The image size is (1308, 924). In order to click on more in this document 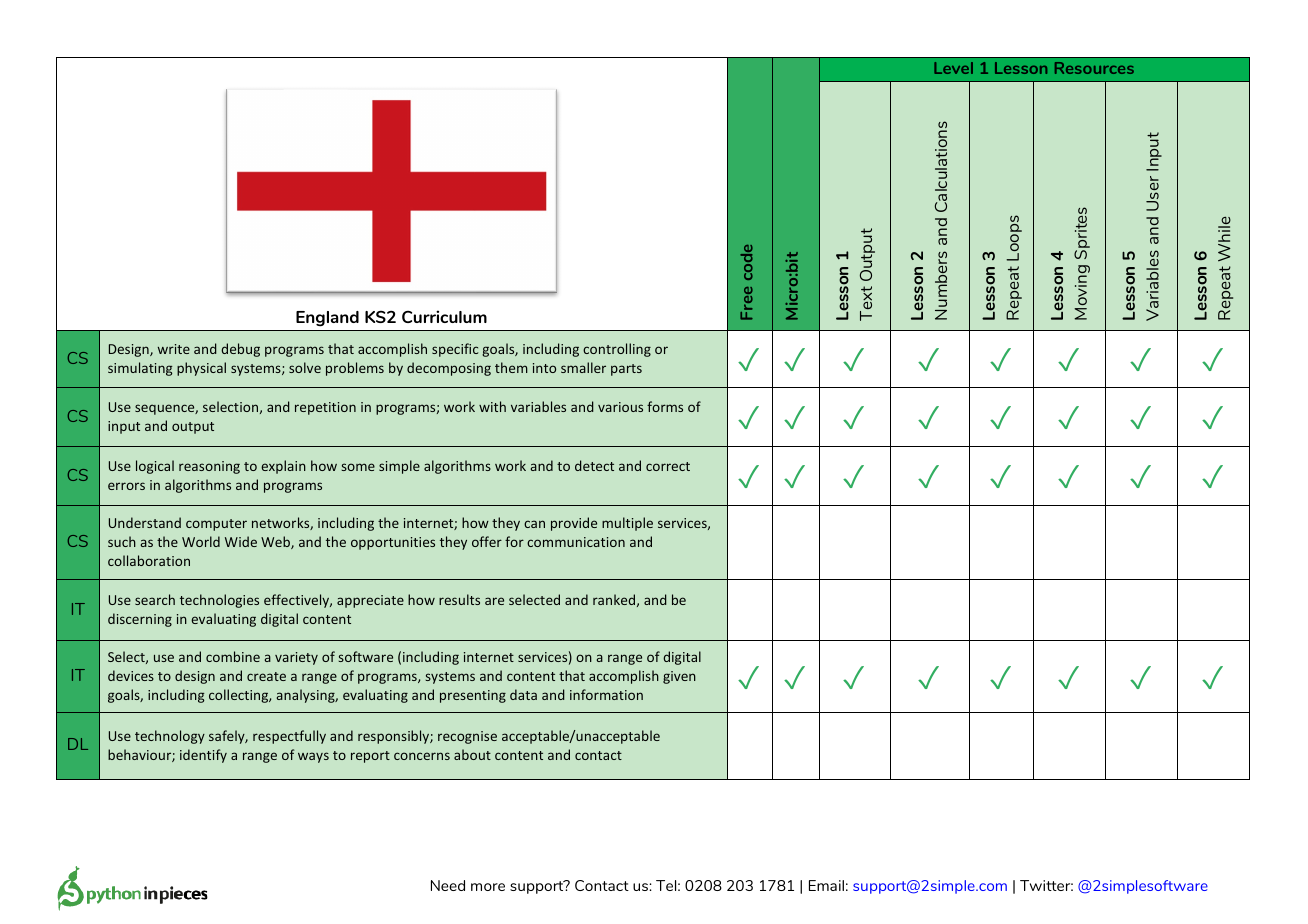, I will do `click(488, 887)`.
